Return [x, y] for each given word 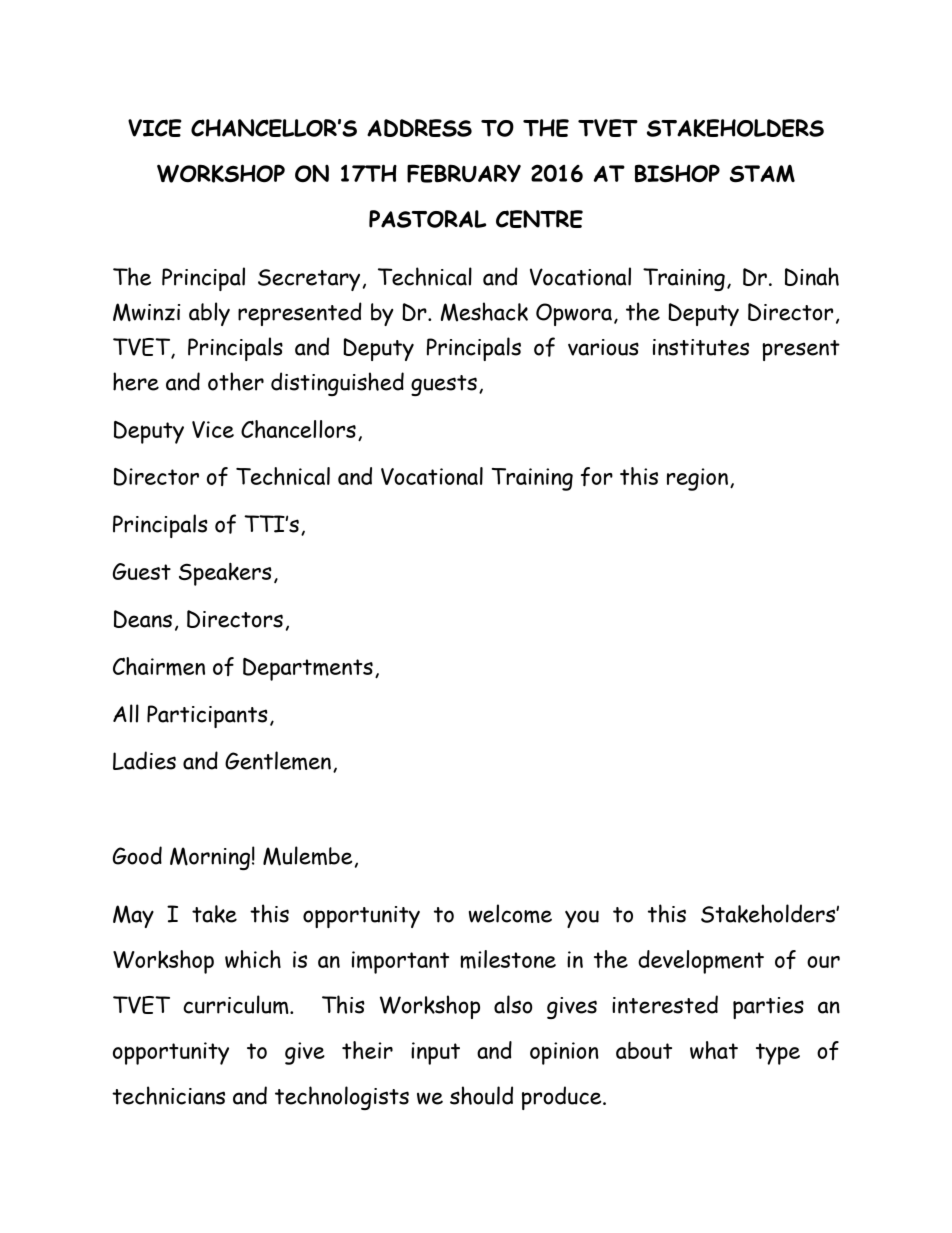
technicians [168, 1095]
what [714, 1050]
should [481, 1095]
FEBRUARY [464, 173]
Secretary [309, 280]
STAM [762, 173]
